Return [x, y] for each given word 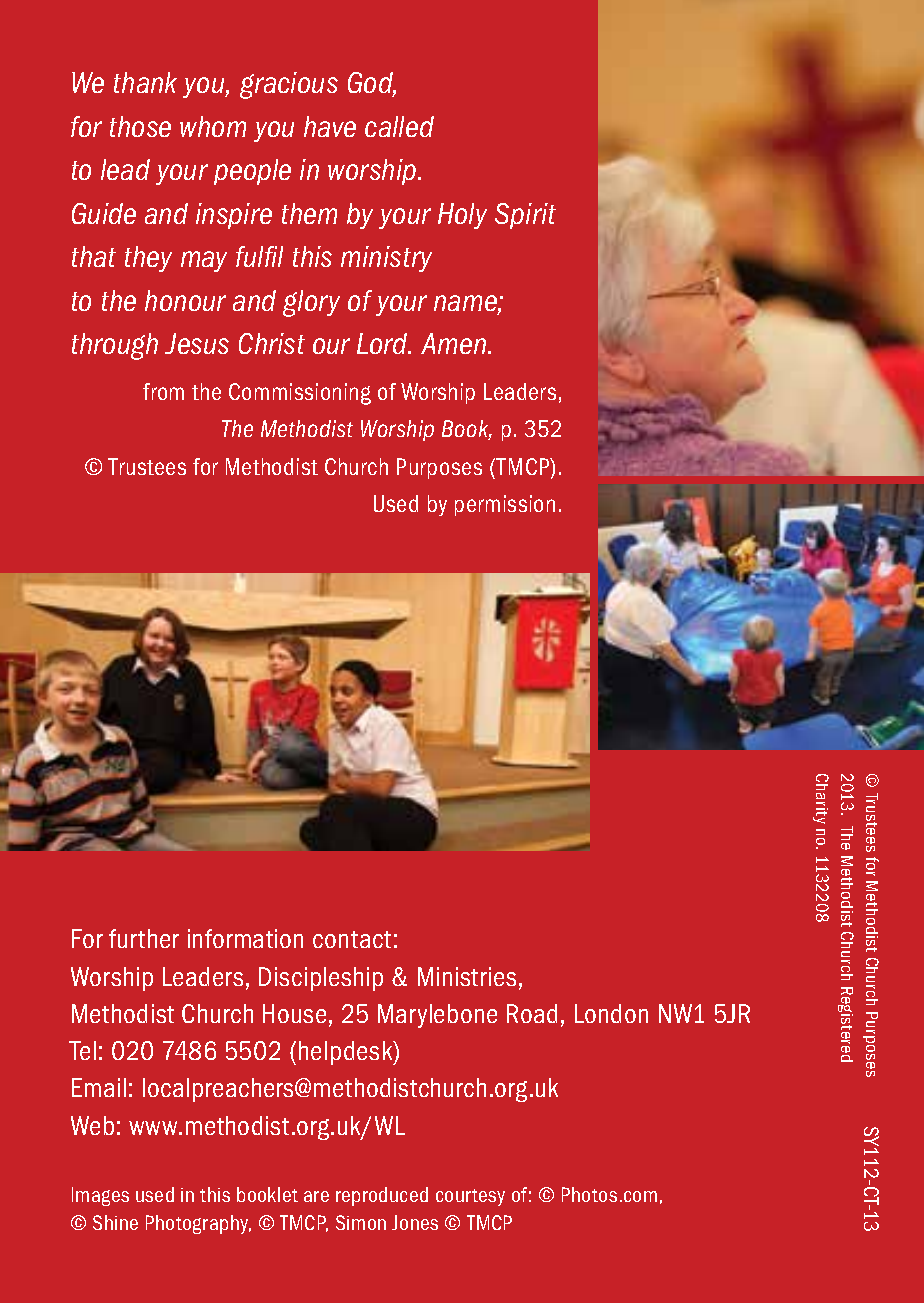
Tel [82, 1050]
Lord [383, 343]
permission [505, 505]
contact [352, 939]
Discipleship [321, 979]
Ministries [467, 976]
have [330, 126]
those [140, 126]
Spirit [525, 216]
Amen [455, 343]
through [115, 346]
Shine [115, 1222]
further [144, 938]
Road [532, 1013]
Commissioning [300, 394]
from [163, 391]
